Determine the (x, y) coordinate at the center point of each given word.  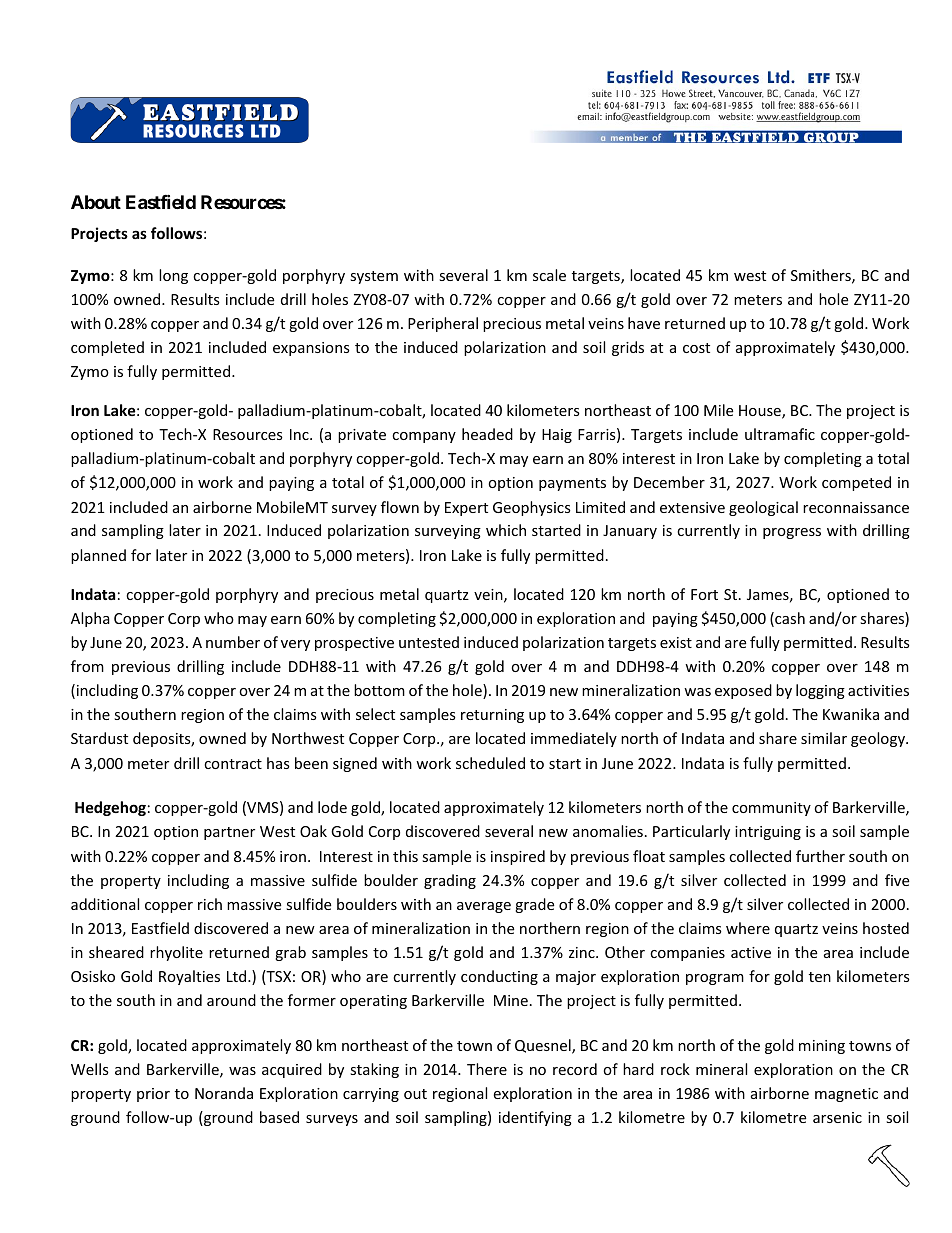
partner (229, 833)
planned (98, 556)
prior (153, 1095)
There (487, 1069)
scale (549, 275)
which (506, 530)
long (173, 276)
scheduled (490, 763)
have (644, 323)
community (771, 809)
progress (792, 533)
